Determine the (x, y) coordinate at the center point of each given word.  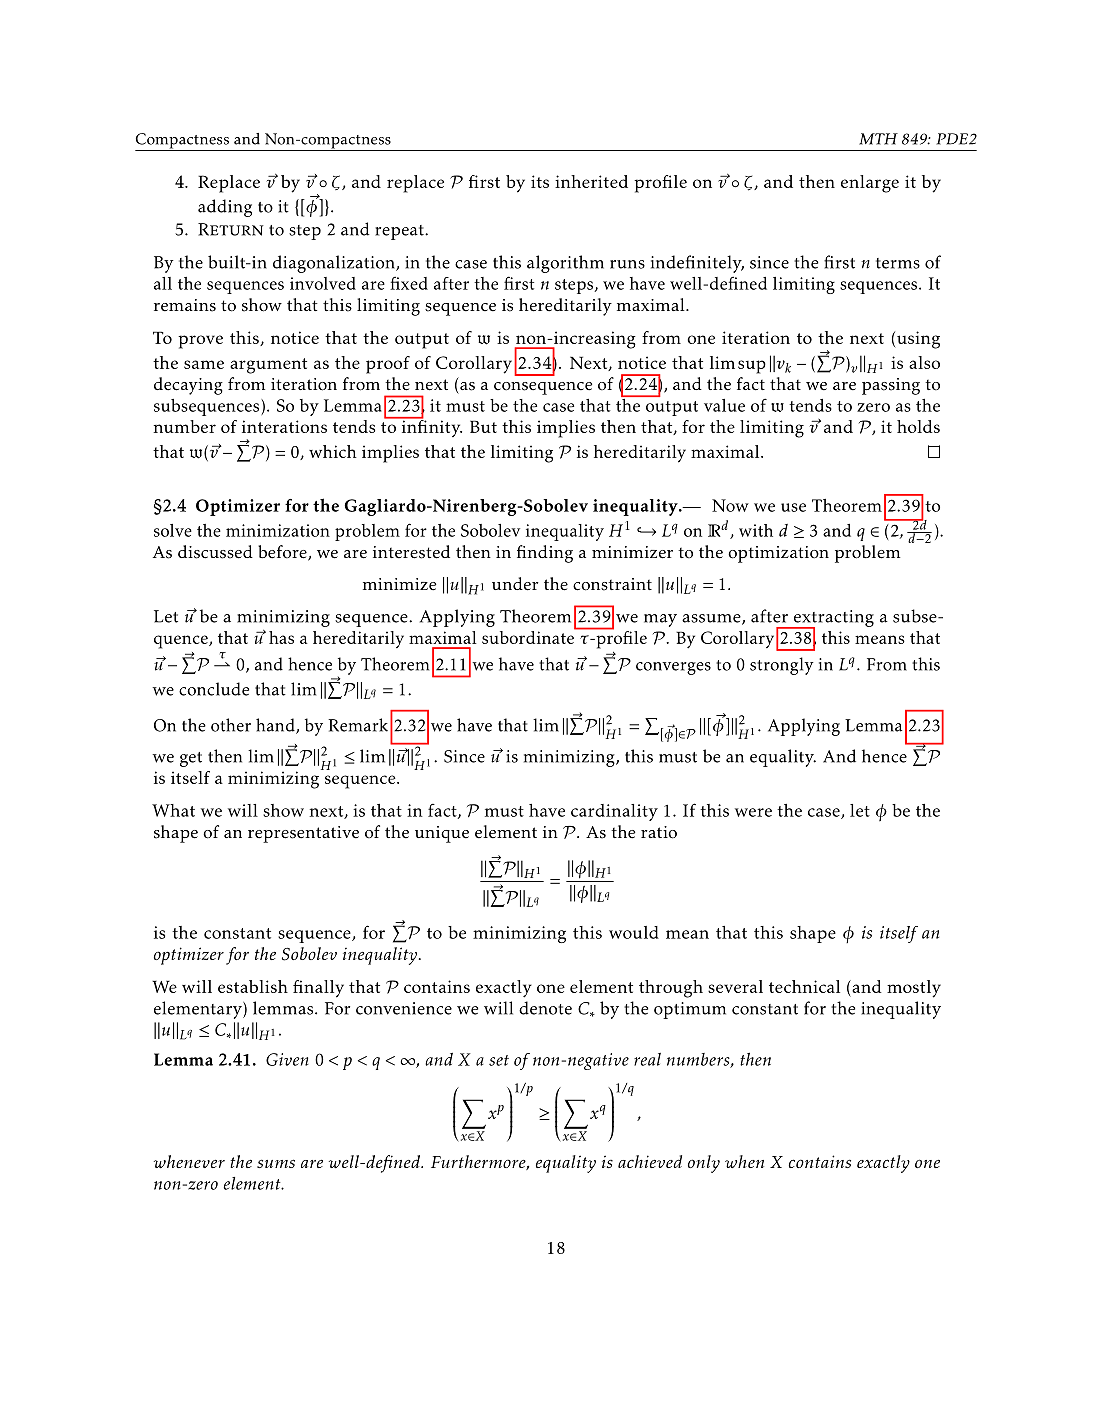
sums (276, 1163)
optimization (778, 554)
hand (276, 726)
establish (253, 986)
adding (225, 208)
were (753, 812)
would (634, 932)
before (283, 553)
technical (804, 986)
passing (891, 386)
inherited (591, 181)
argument (268, 366)
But (483, 426)
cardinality (614, 812)
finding (545, 554)
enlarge (870, 184)
